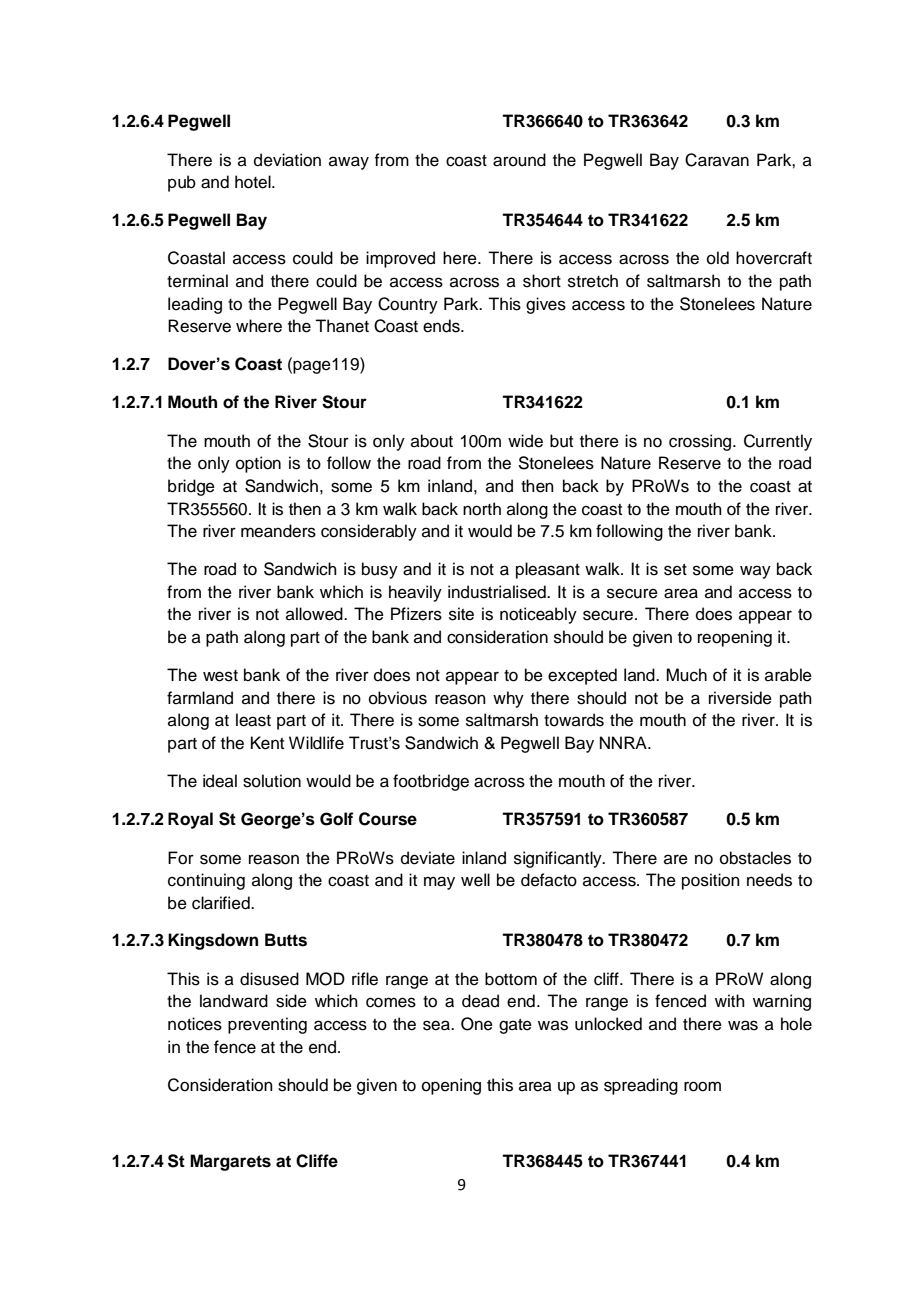 The image size is (924, 1308). Describe the element at coordinates (702, 1086) in the screenshot. I see `room` at that location.
